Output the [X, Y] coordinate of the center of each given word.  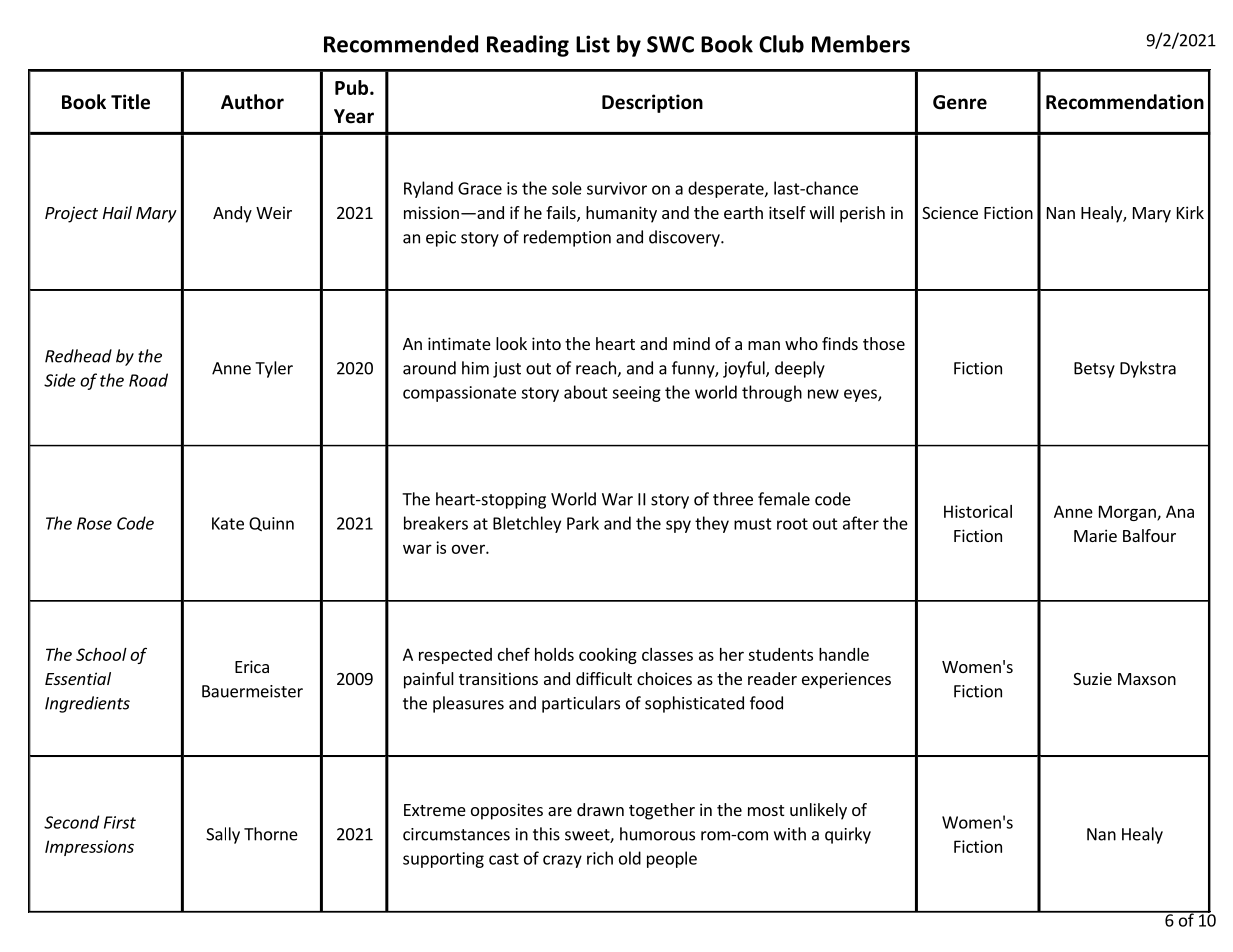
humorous [657, 834]
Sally [223, 835]
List [593, 44]
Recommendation [1125, 102]
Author [252, 102]
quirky [848, 835]
